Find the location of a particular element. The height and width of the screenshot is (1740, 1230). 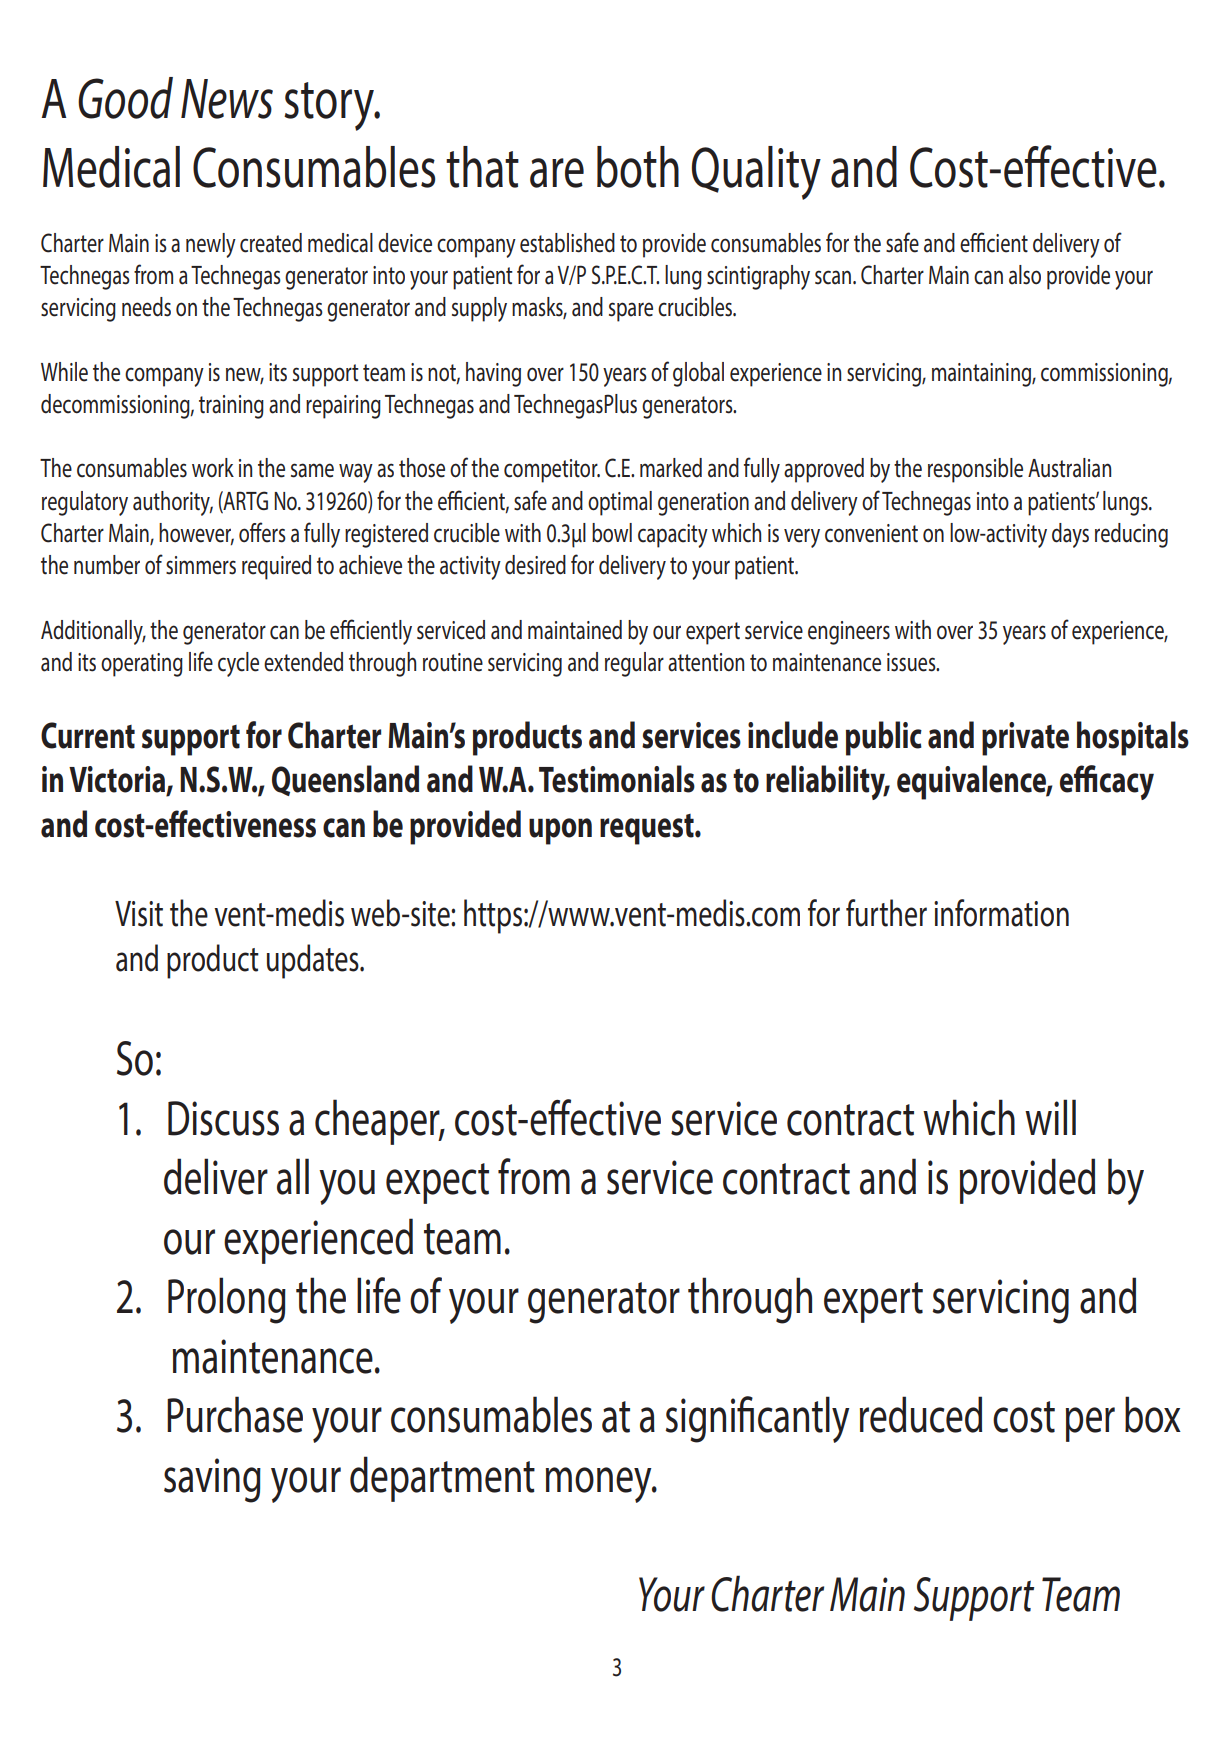

both is located at coordinates (638, 167).
